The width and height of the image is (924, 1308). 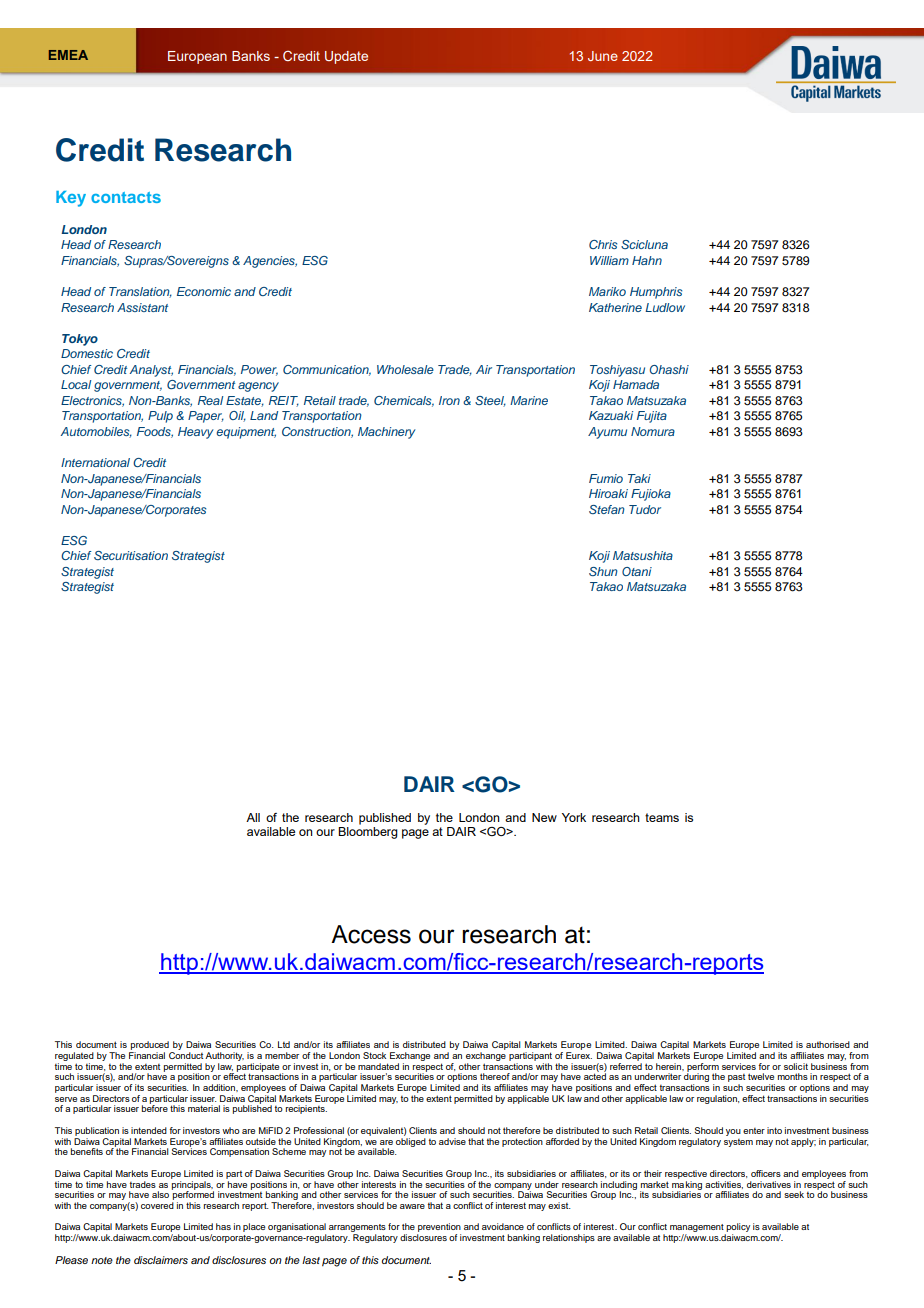 What do you see at coordinates (126, 197) in the image?
I see `contacts` at bounding box center [126, 197].
